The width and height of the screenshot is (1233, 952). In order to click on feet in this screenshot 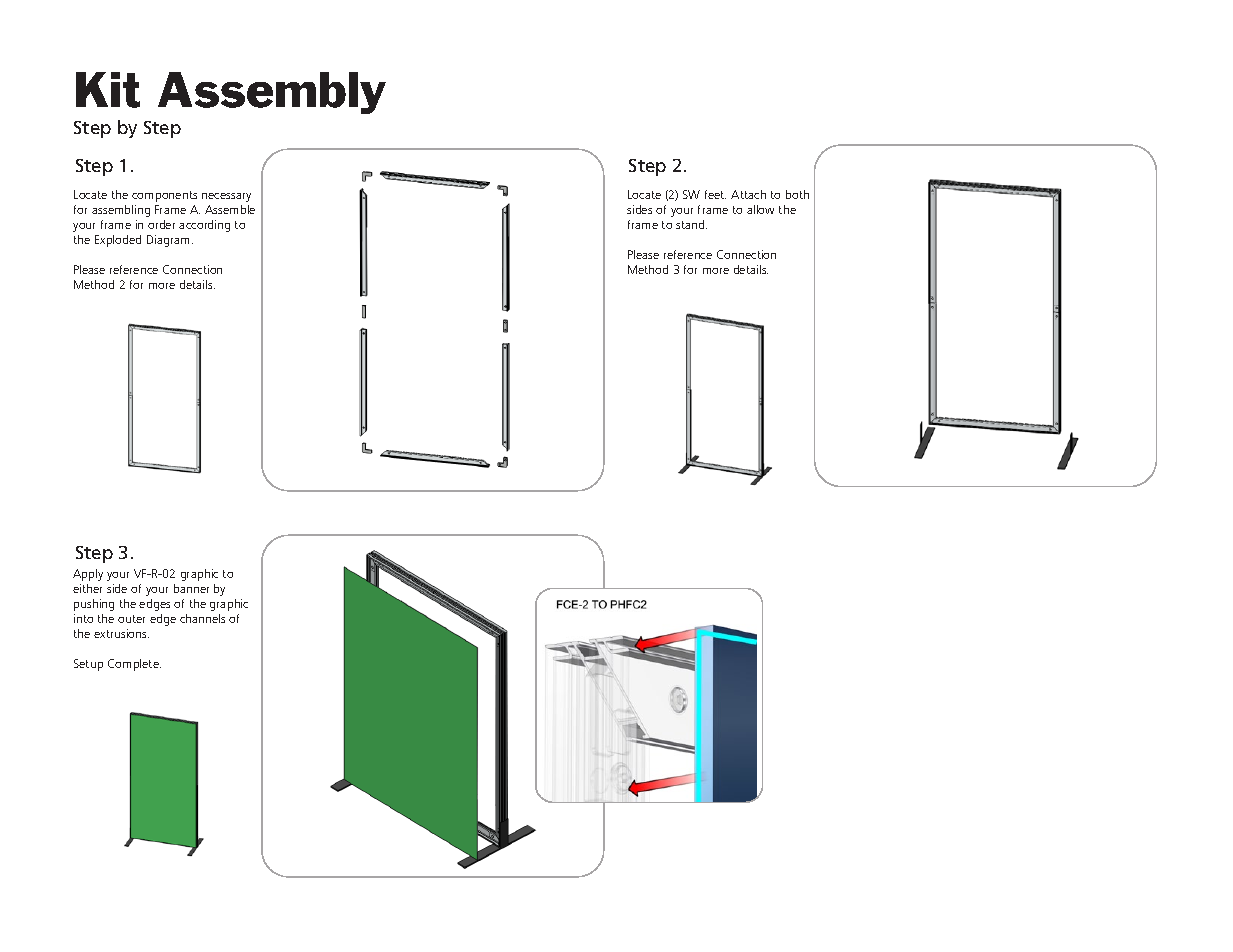, I will do `click(715, 194)`.
